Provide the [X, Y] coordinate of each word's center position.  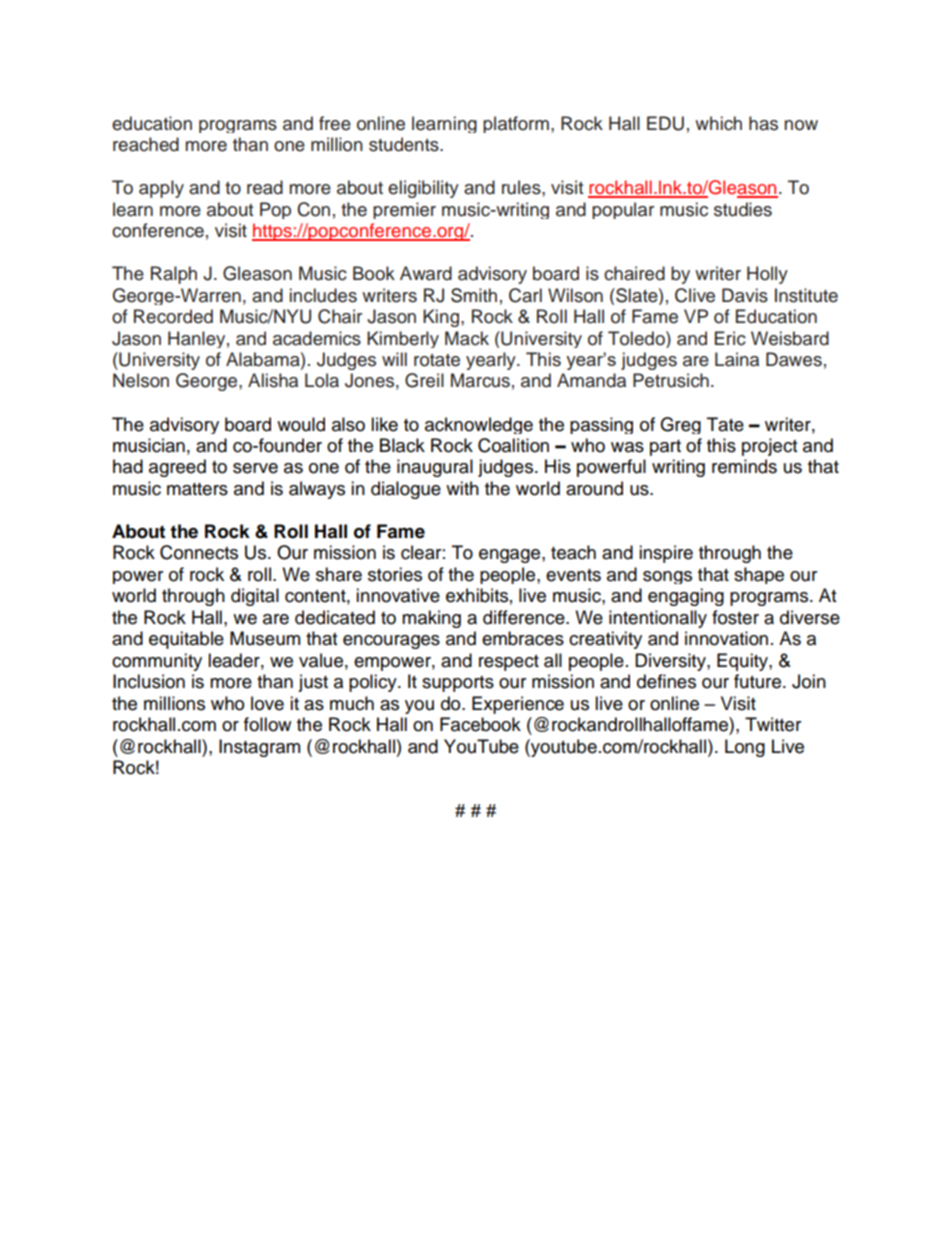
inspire [666, 554]
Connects [199, 552]
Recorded [173, 316]
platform [516, 124]
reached [146, 144]
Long [745, 748]
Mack [467, 338]
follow [267, 724]
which [718, 123]
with [462, 488]
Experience [518, 705]
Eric [730, 338]
